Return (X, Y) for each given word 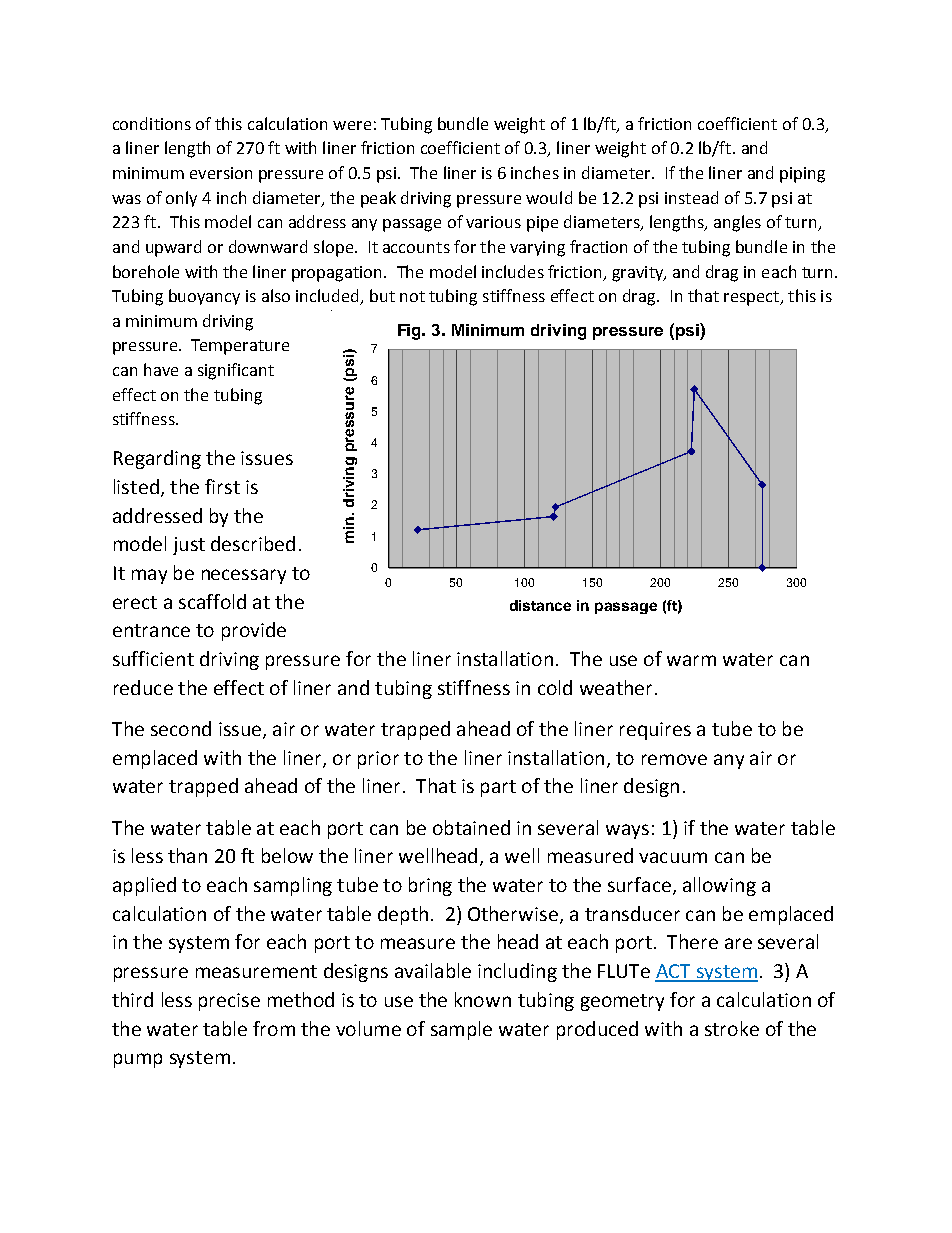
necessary (244, 576)
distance (540, 605)
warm (691, 660)
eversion (221, 173)
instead (691, 197)
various (493, 222)
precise (229, 1002)
